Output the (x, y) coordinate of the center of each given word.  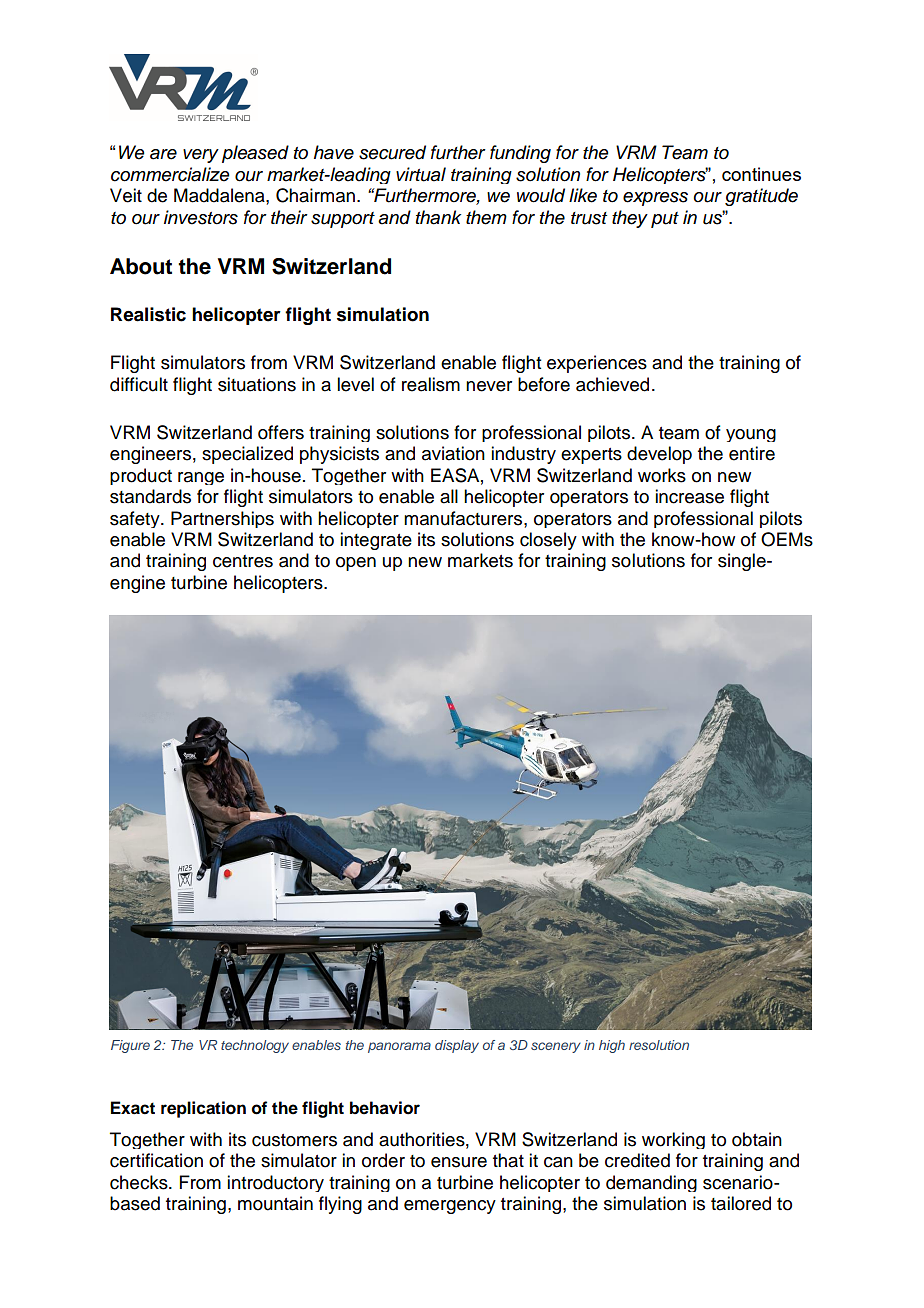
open (356, 564)
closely (548, 541)
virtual (421, 174)
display (457, 1046)
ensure (459, 1162)
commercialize (170, 174)
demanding (651, 1183)
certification (156, 1160)
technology (255, 1046)
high (612, 1046)
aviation (453, 453)
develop (659, 455)
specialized (247, 455)
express (655, 199)
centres (243, 561)
